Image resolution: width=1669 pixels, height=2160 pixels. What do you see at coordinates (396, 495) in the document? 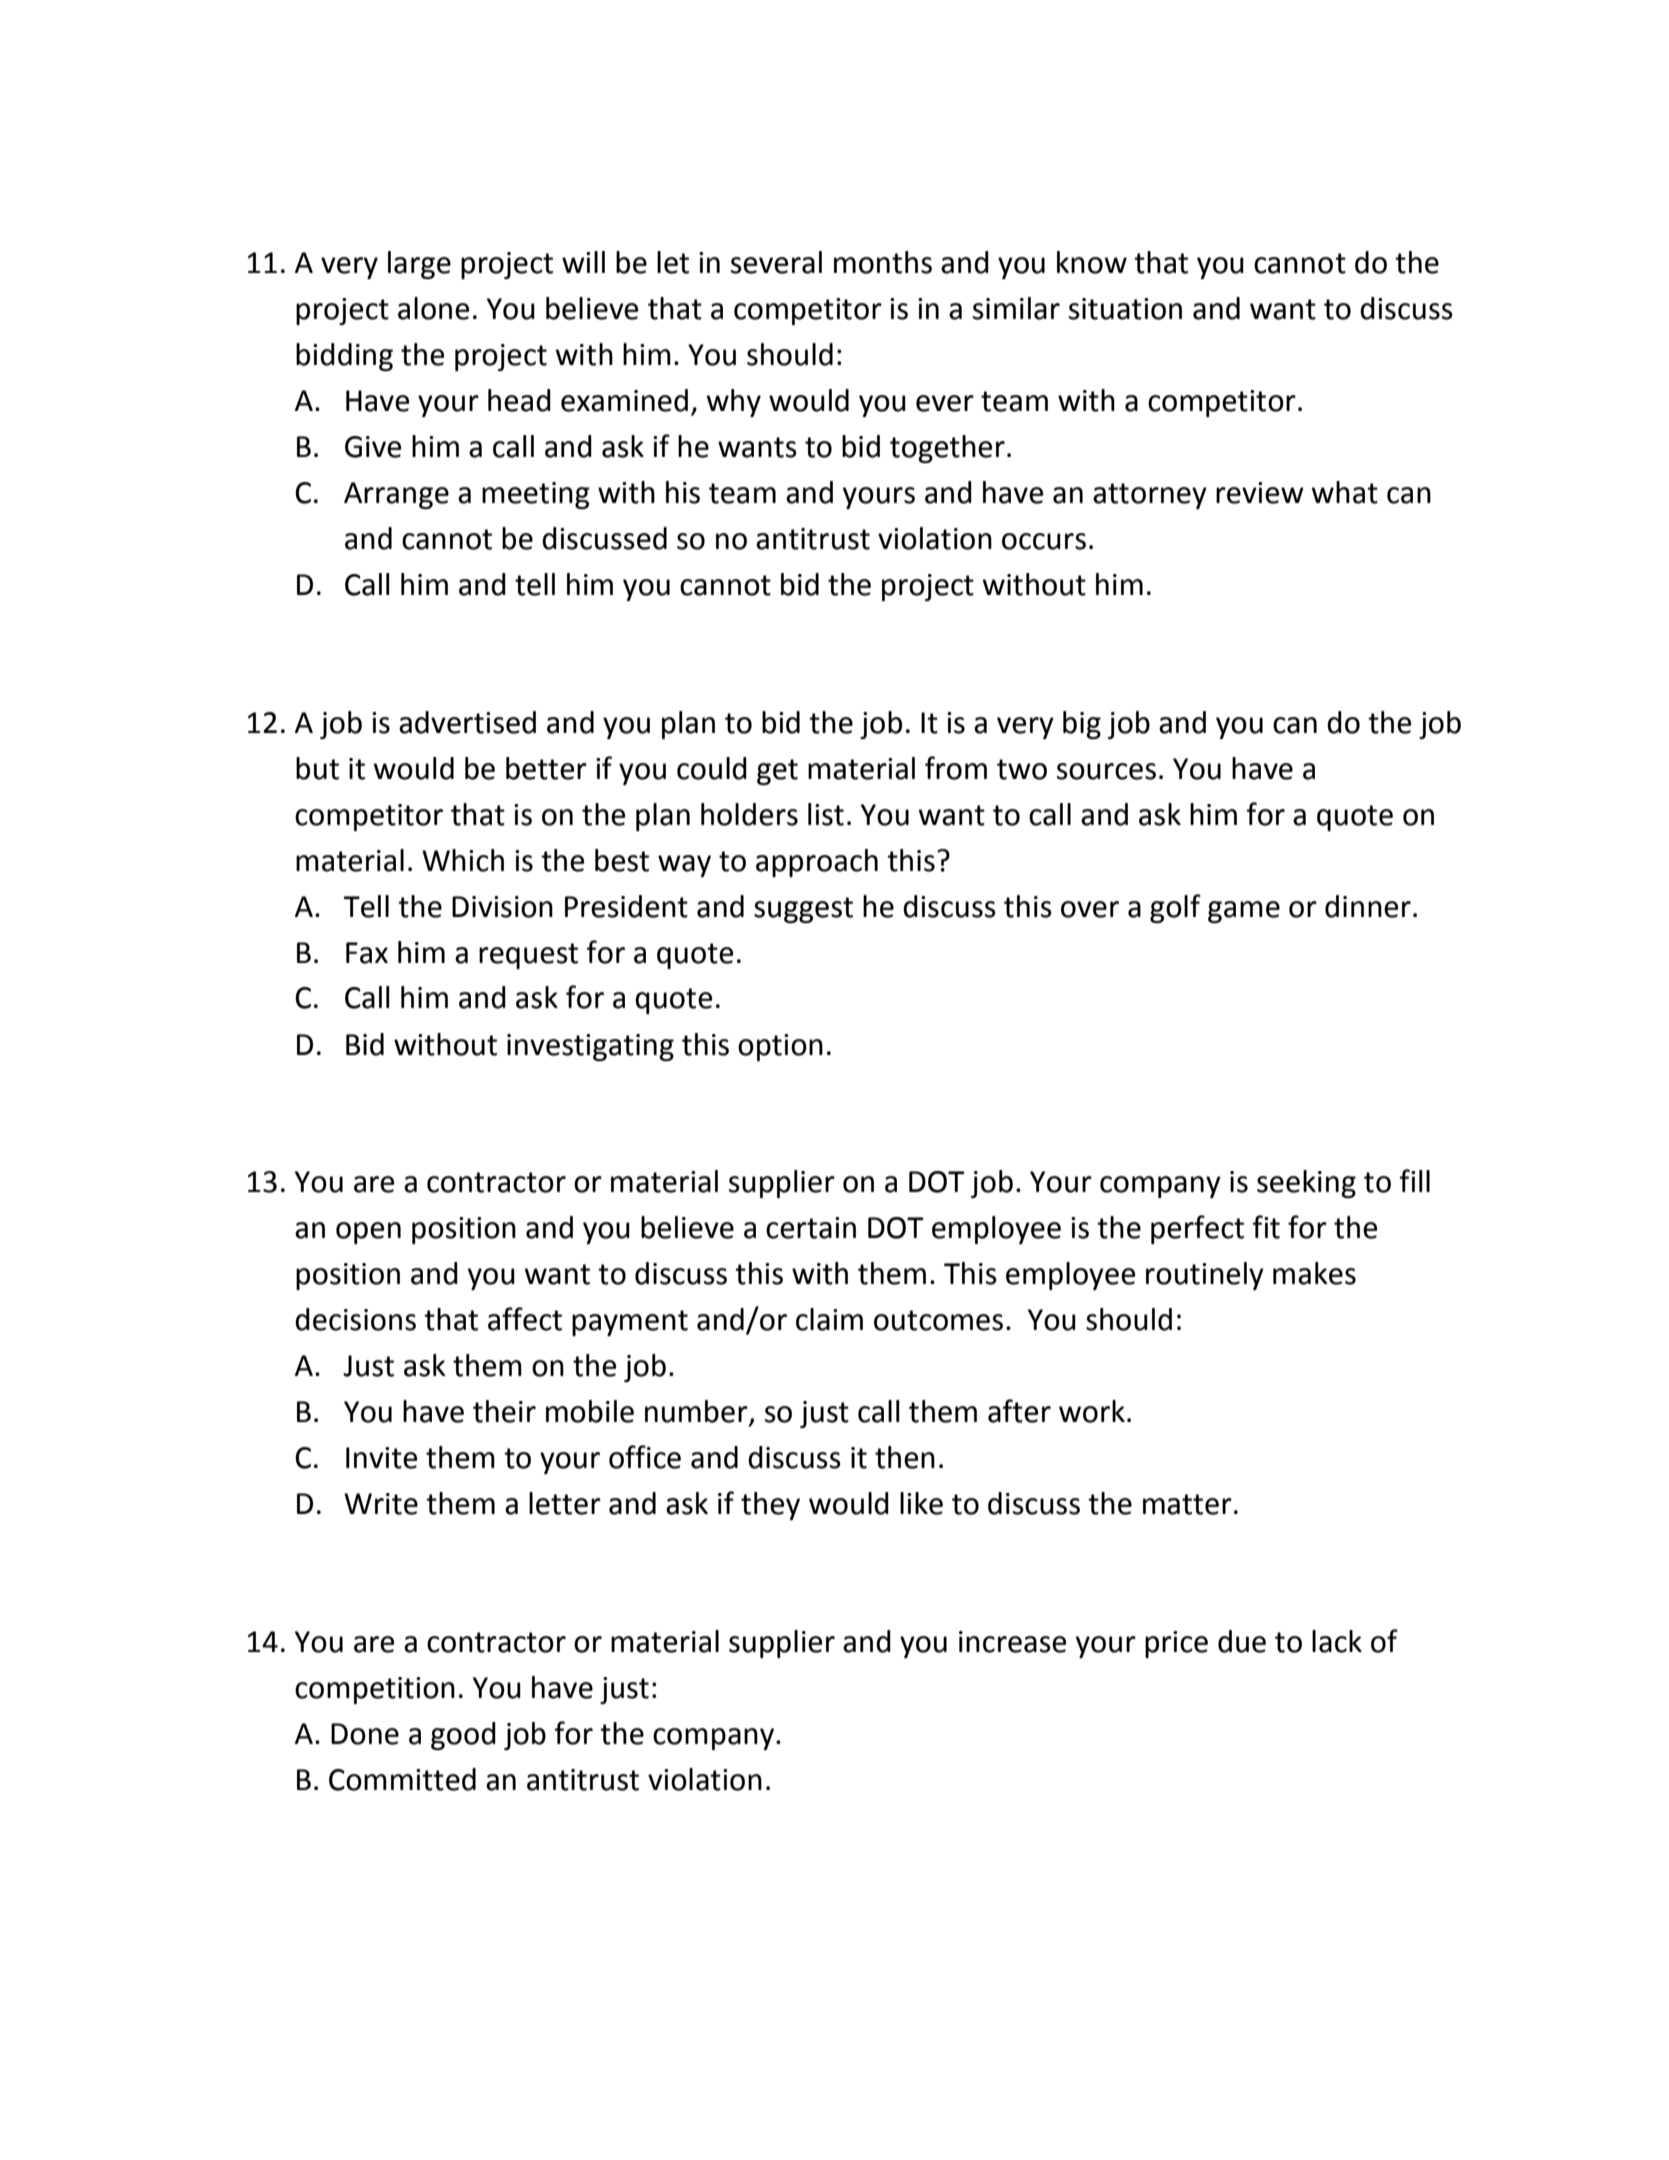
I see `Arrange` at bounding box center [396, 495].
